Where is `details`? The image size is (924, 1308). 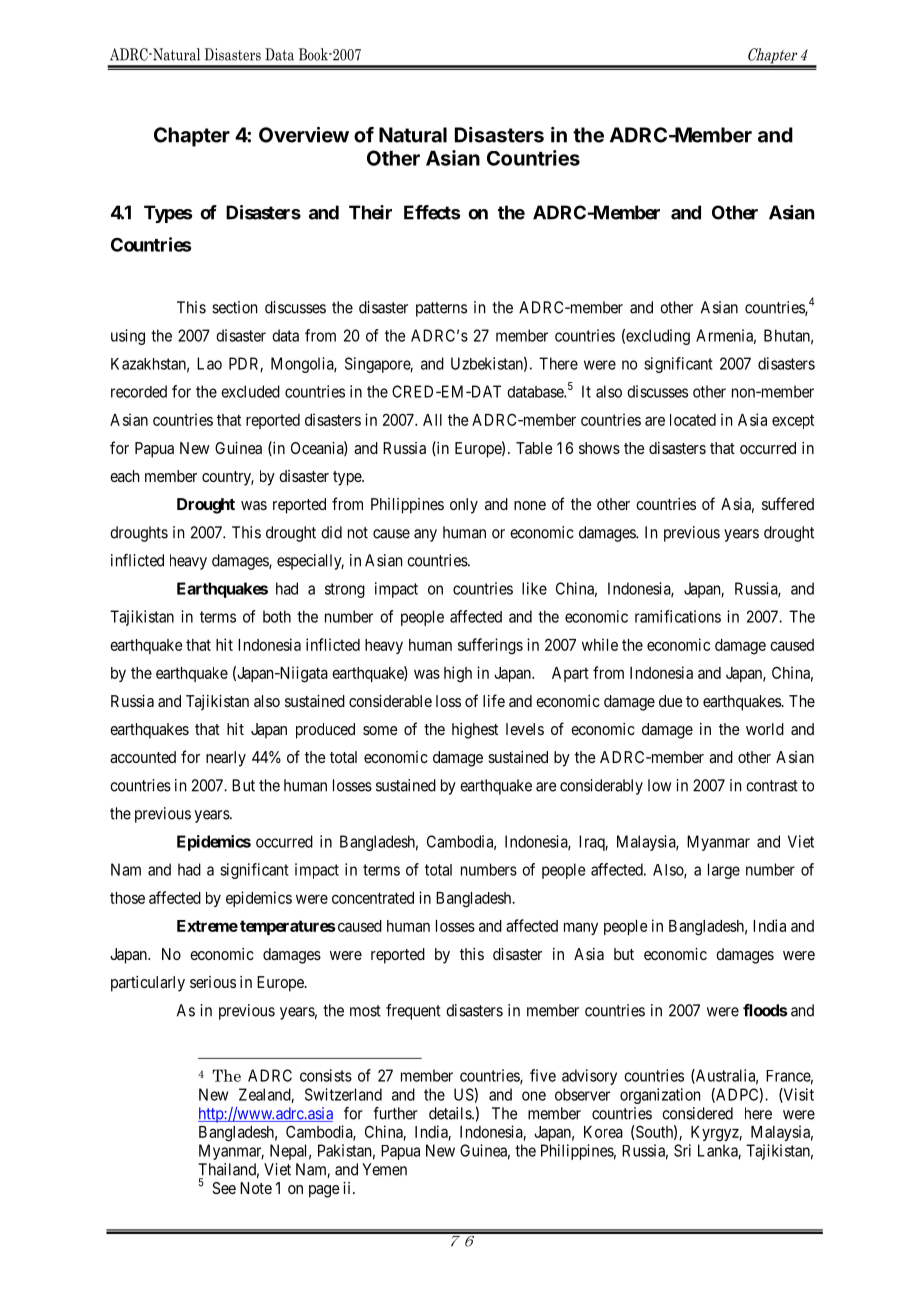 details is located at coordinates (451, 1113).
